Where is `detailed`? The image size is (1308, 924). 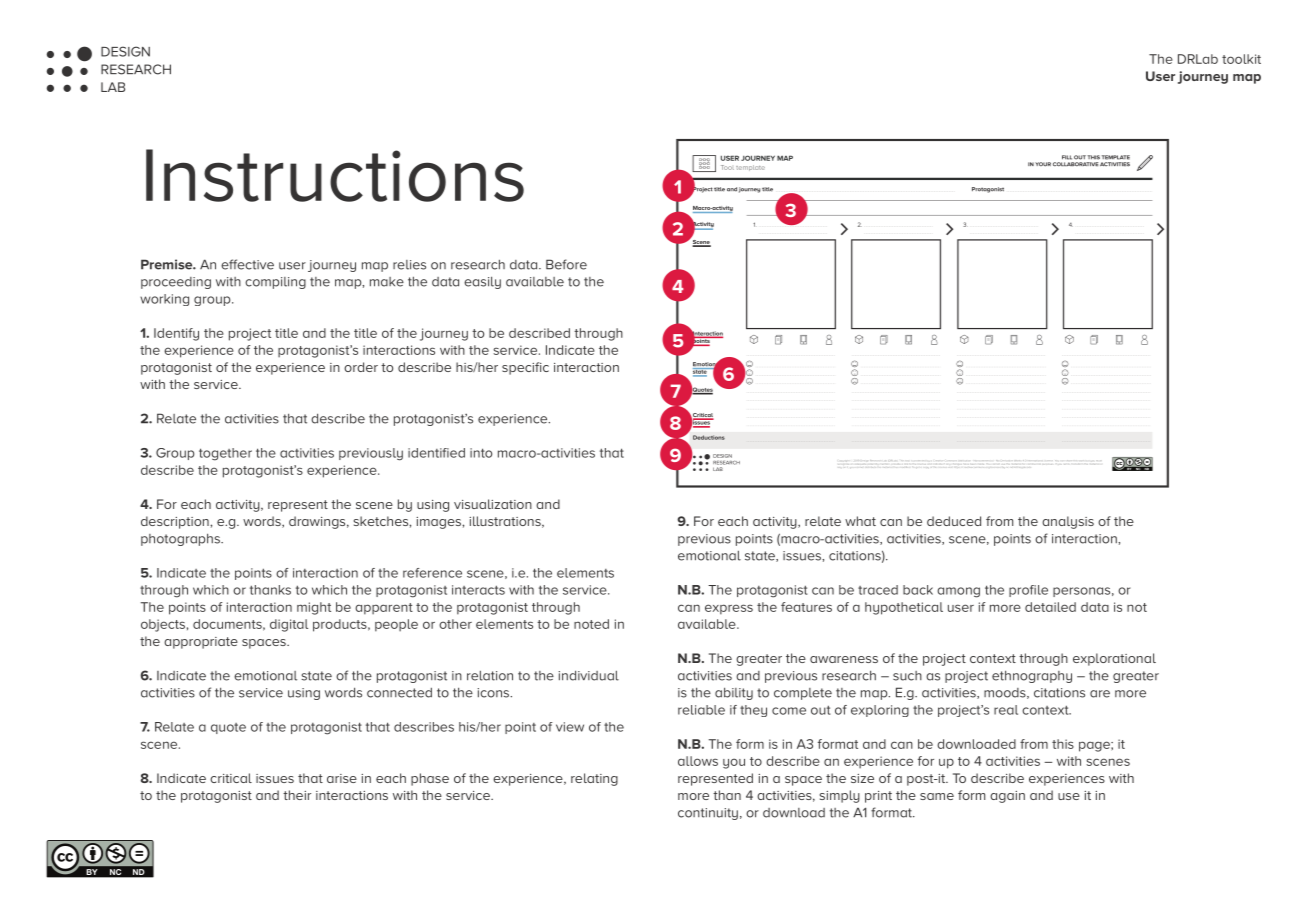
detailed is located at coordinates (1050, 607).
